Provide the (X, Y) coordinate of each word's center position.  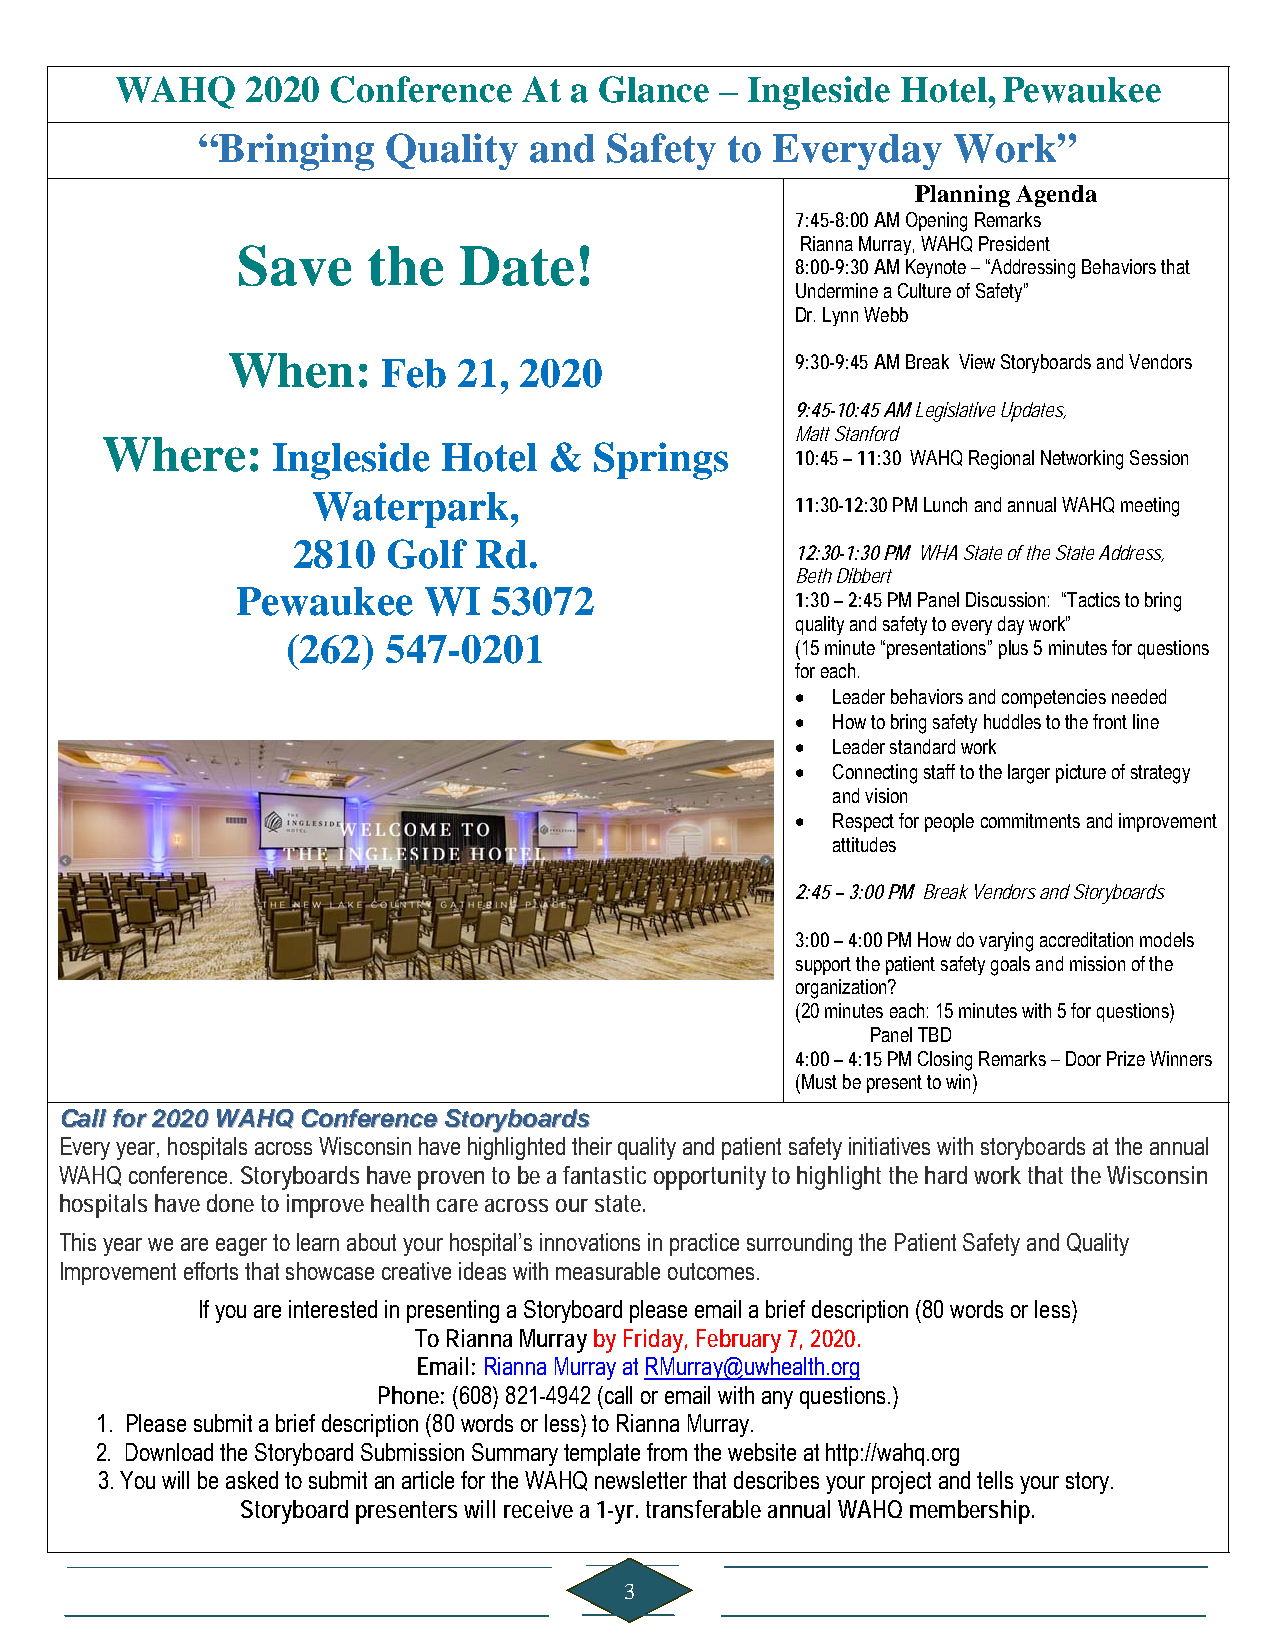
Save (295, 265)
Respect (863, 822)
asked (252, 1480)
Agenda (1056, 196)
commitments (1030, 820)
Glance (654, 89)
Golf (427, 554)
